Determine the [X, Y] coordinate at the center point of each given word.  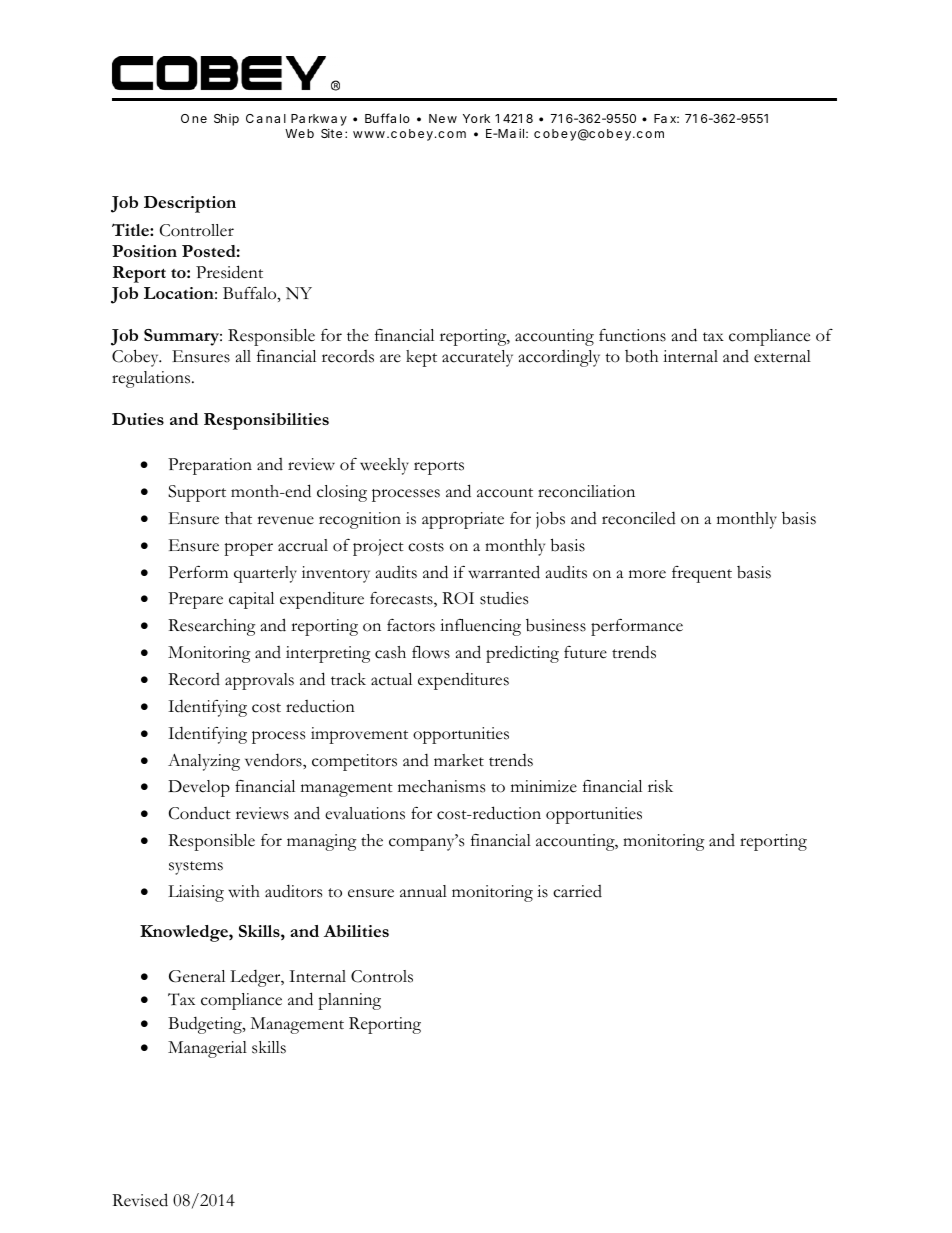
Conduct [200, 813]
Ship [226, 120]
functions [632, 335]
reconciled [639, 518]
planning [349, 1001]
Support [197, 493]
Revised [140, 1200]
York [476, 118]
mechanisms [441, 786]
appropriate [463, 520]
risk [660, 786]
